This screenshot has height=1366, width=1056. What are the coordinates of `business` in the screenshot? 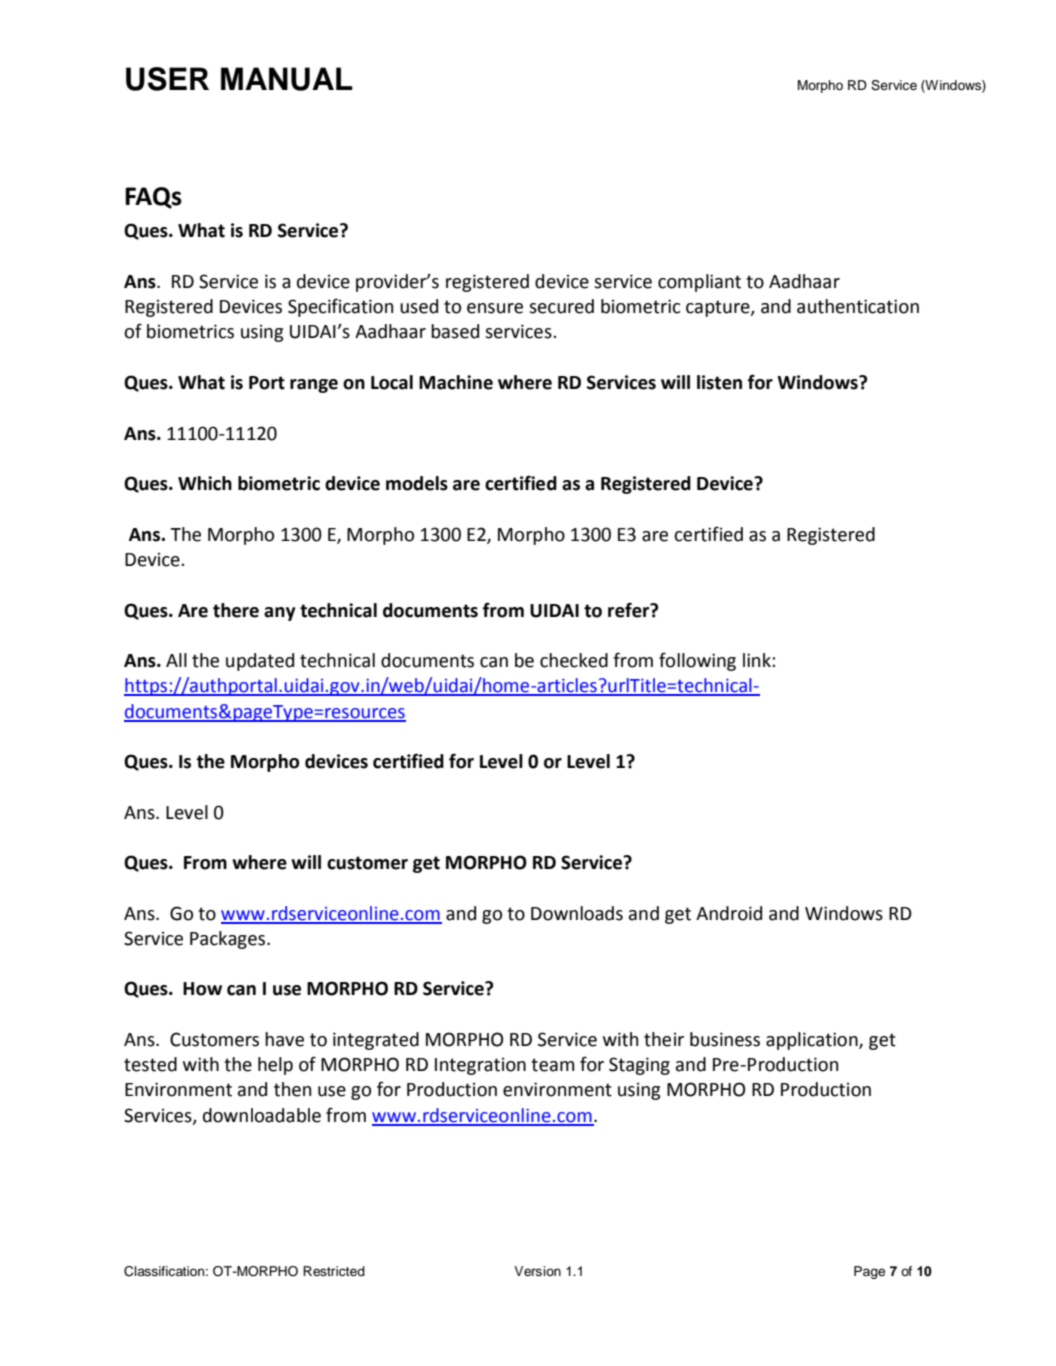 It's located at (725, 1039).
